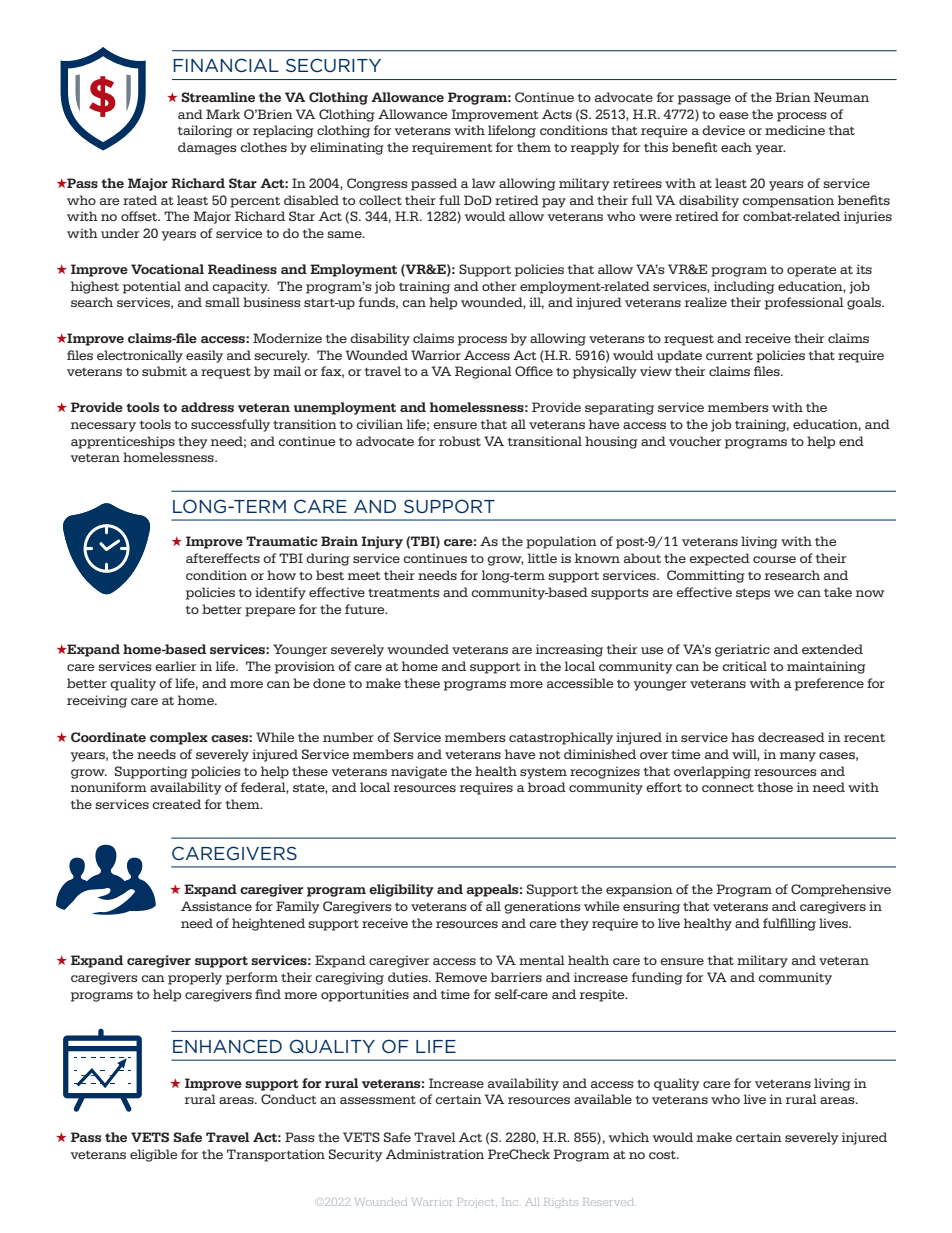  What do you see at coordinates (557, 114) in the document?
I see `Acts` at bounding box center [557, 114].
